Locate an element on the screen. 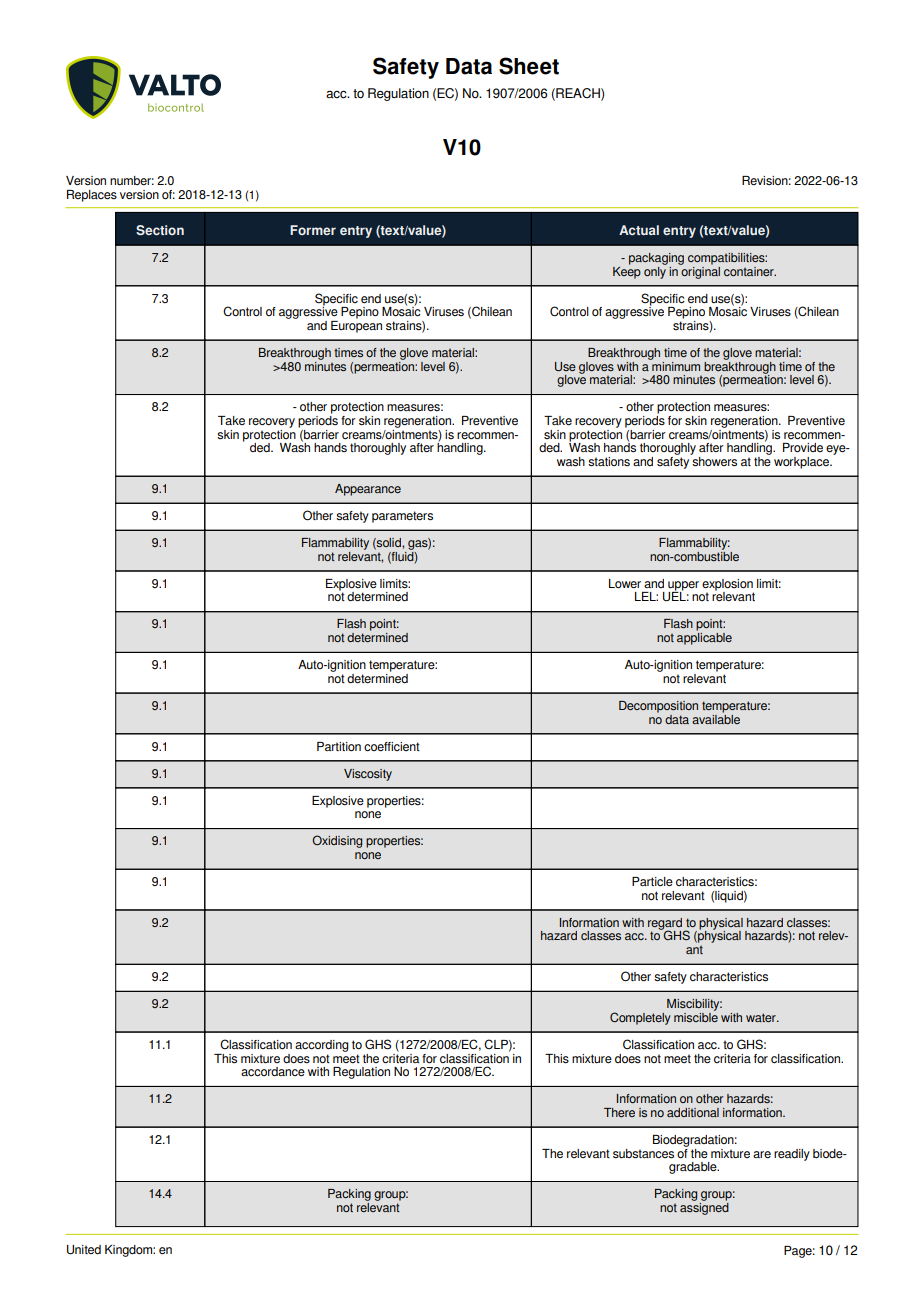 This screenshot has height=1308, width=924. substances is located at coordinates (643, 1154).
